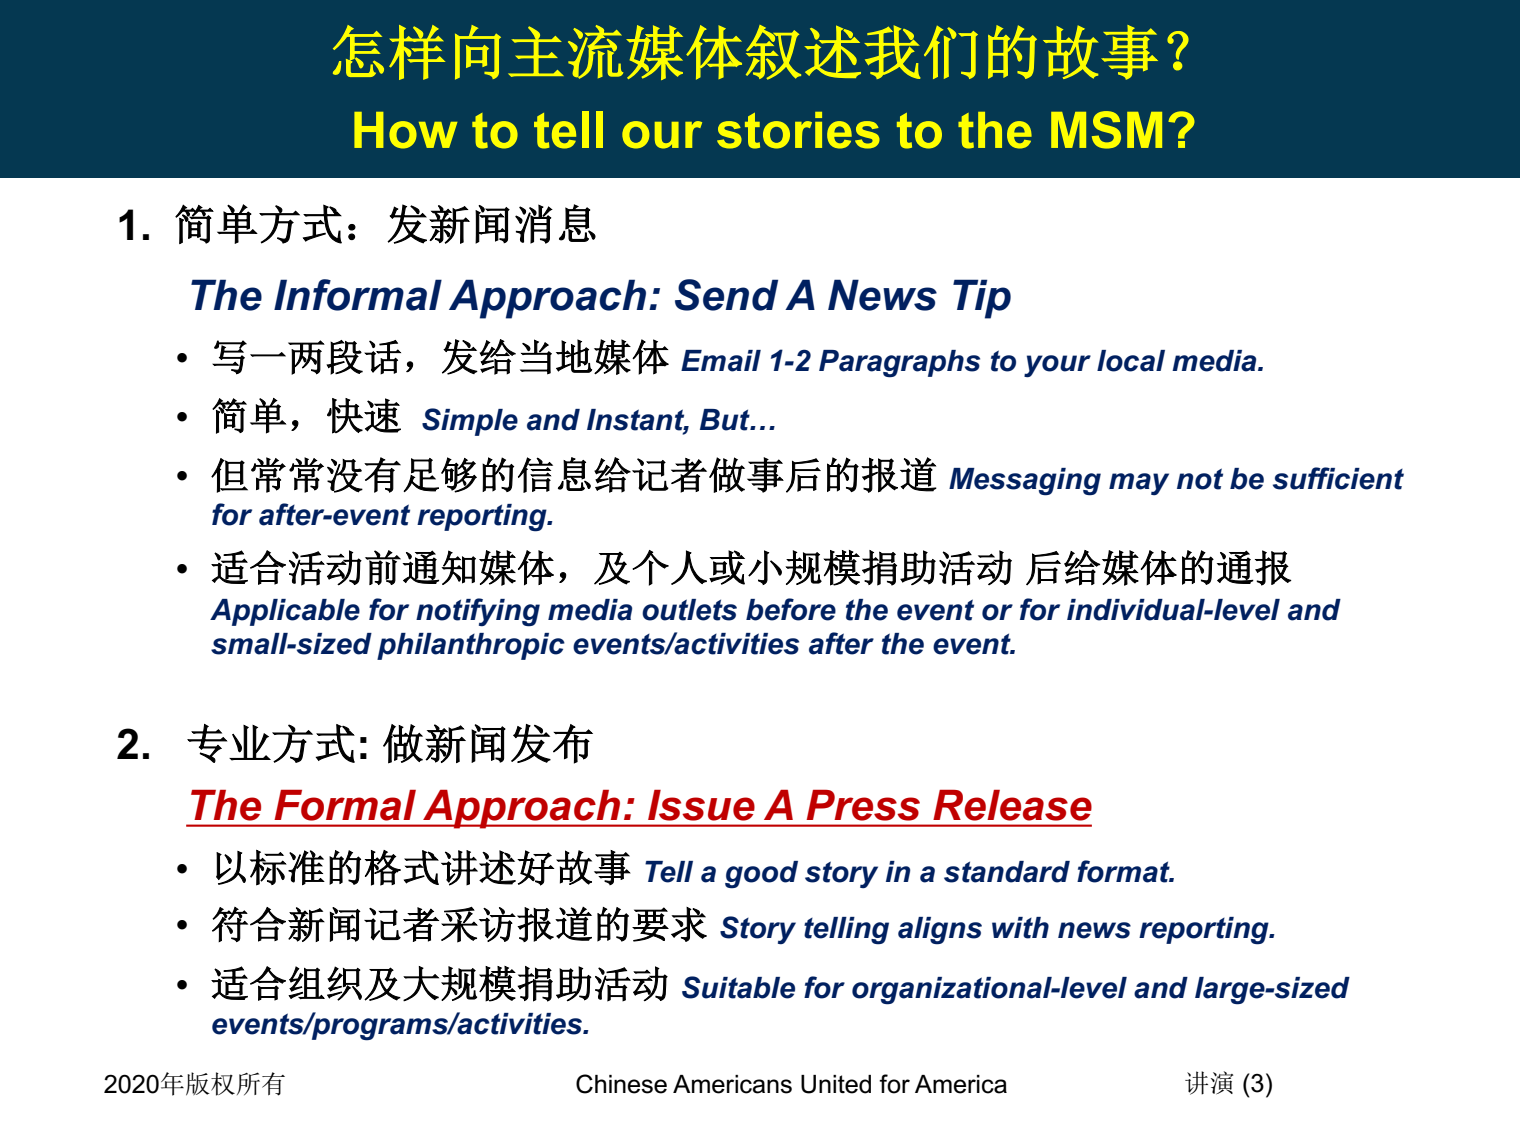  What do you see at coordinates (621, 1084) in the screenshot?
I see `Chinese` at bounding box center [621, 1084].
